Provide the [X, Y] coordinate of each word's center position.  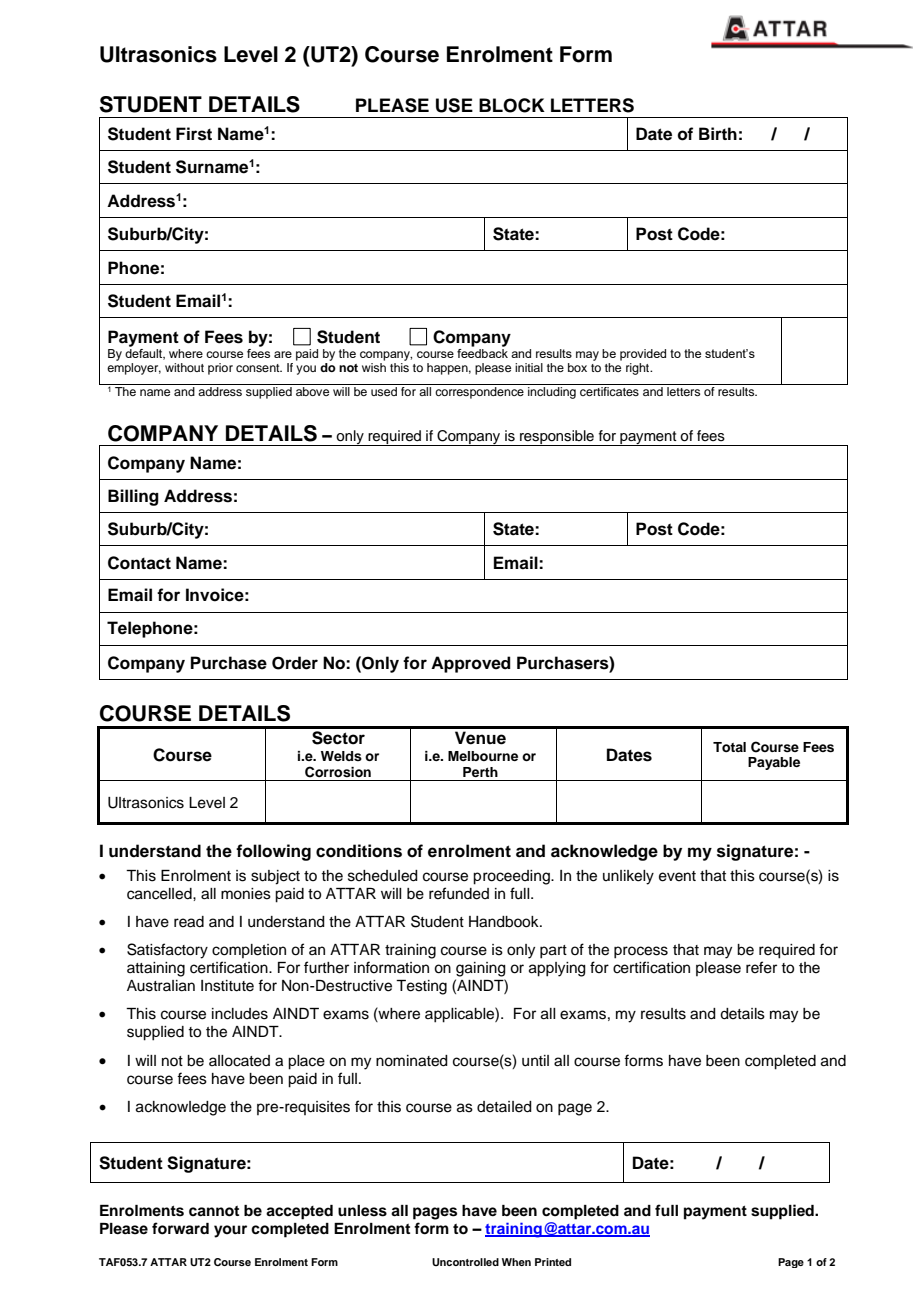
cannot [214, 1211]
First [194, 134]
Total [729, 747]
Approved [471, 664]
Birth [718, 133]
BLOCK [512, 105]
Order [295, 663]
